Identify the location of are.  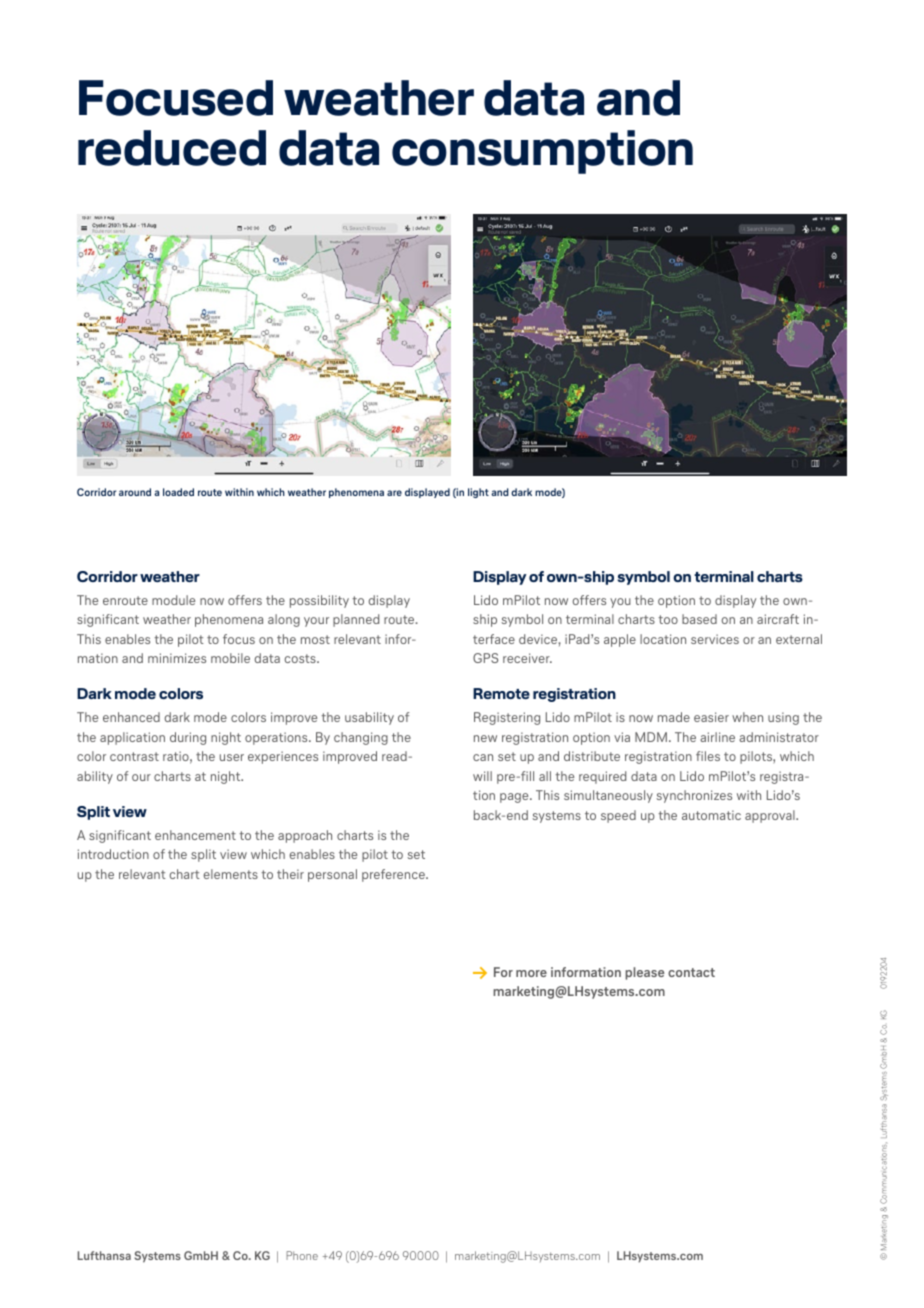
(394, 493).
